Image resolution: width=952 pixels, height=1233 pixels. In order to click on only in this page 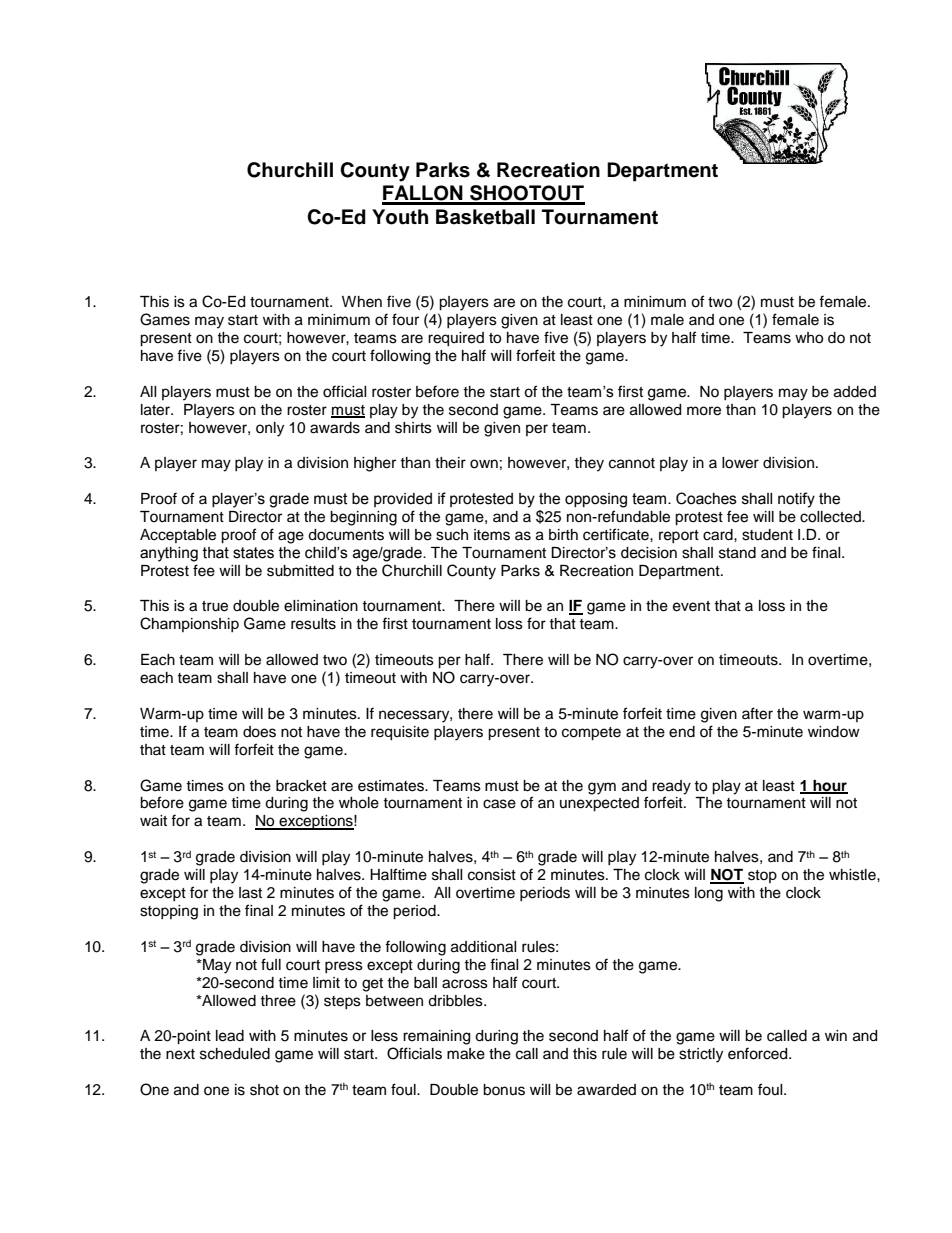, I will do `click(270, 429)`.
